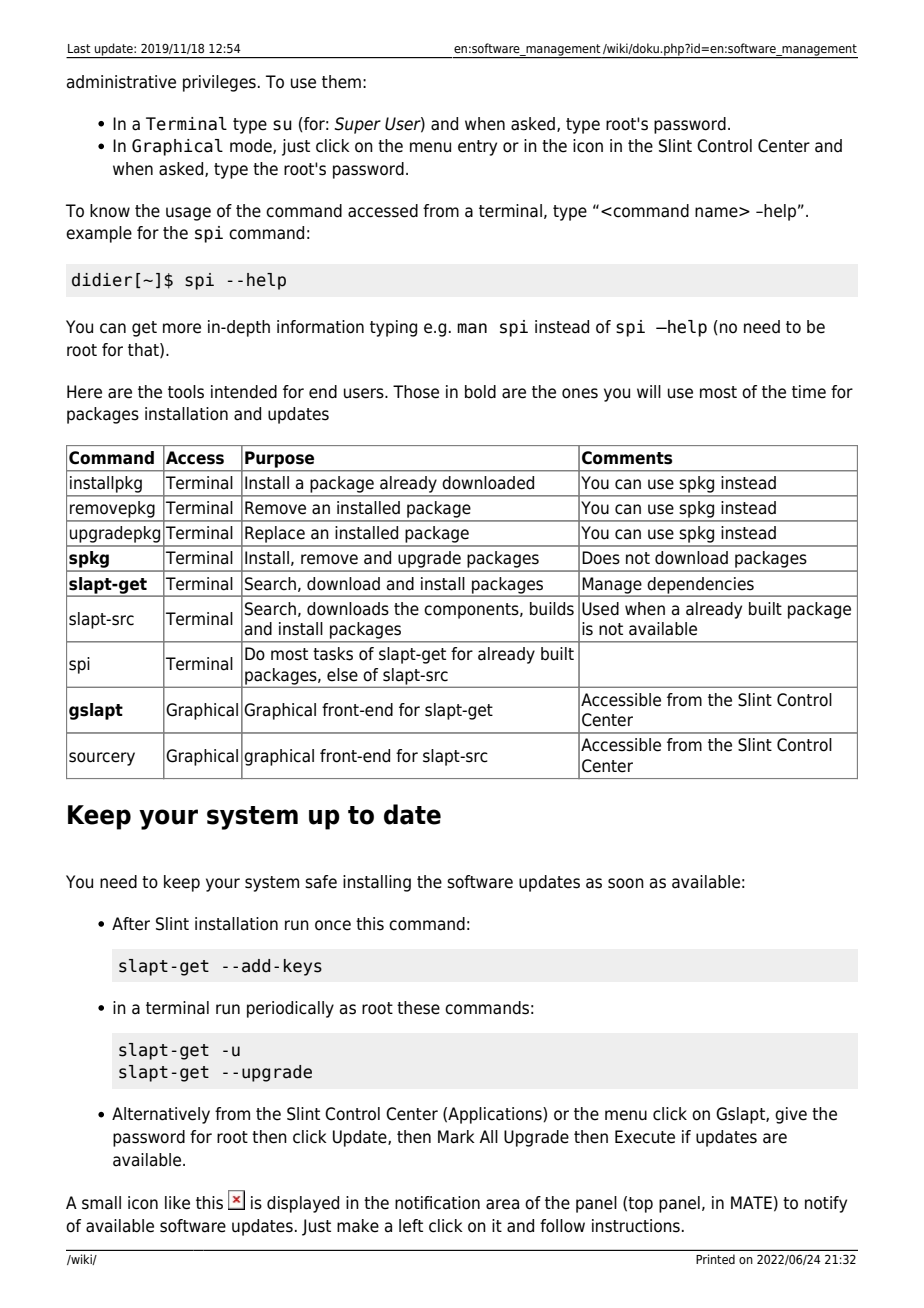 Image resolution: width=924 pixels, height=1308 pixels. I want to click on safe, so click(321, 882).
